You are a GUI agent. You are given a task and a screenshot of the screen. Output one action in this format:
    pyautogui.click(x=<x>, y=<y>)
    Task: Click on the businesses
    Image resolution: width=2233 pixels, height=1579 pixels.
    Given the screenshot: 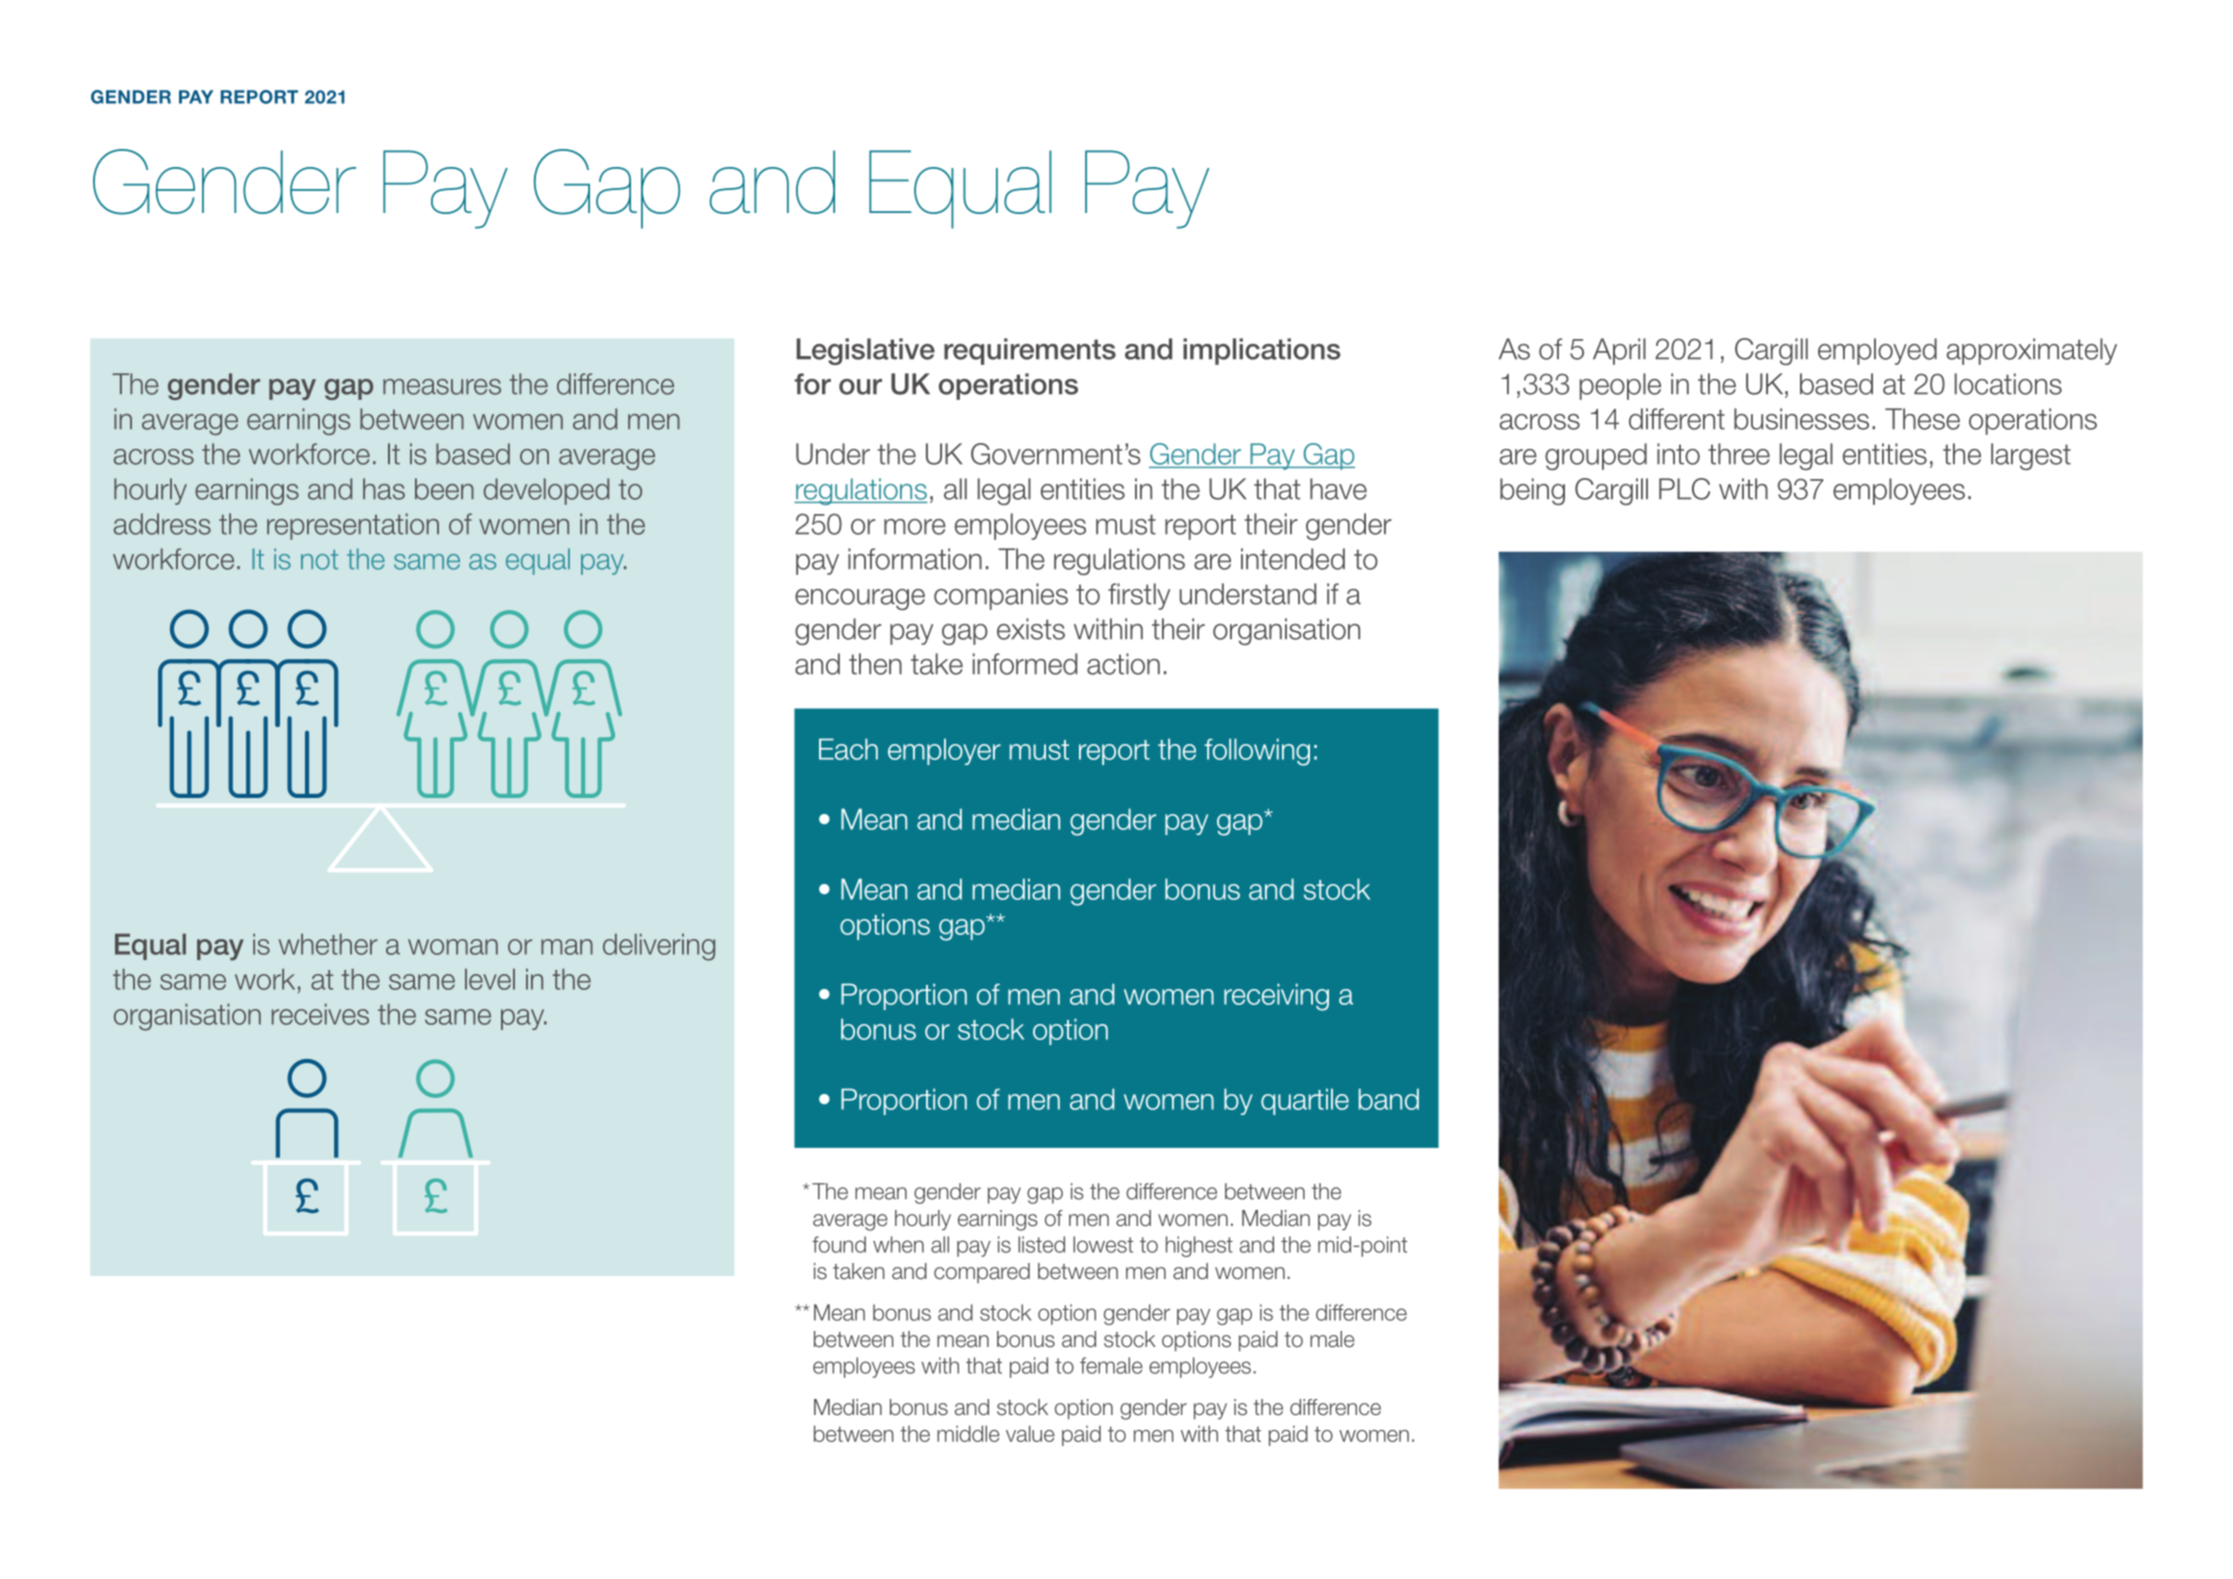 What is the action you would take?
    pyautogui.click(x=1801, y=419)
